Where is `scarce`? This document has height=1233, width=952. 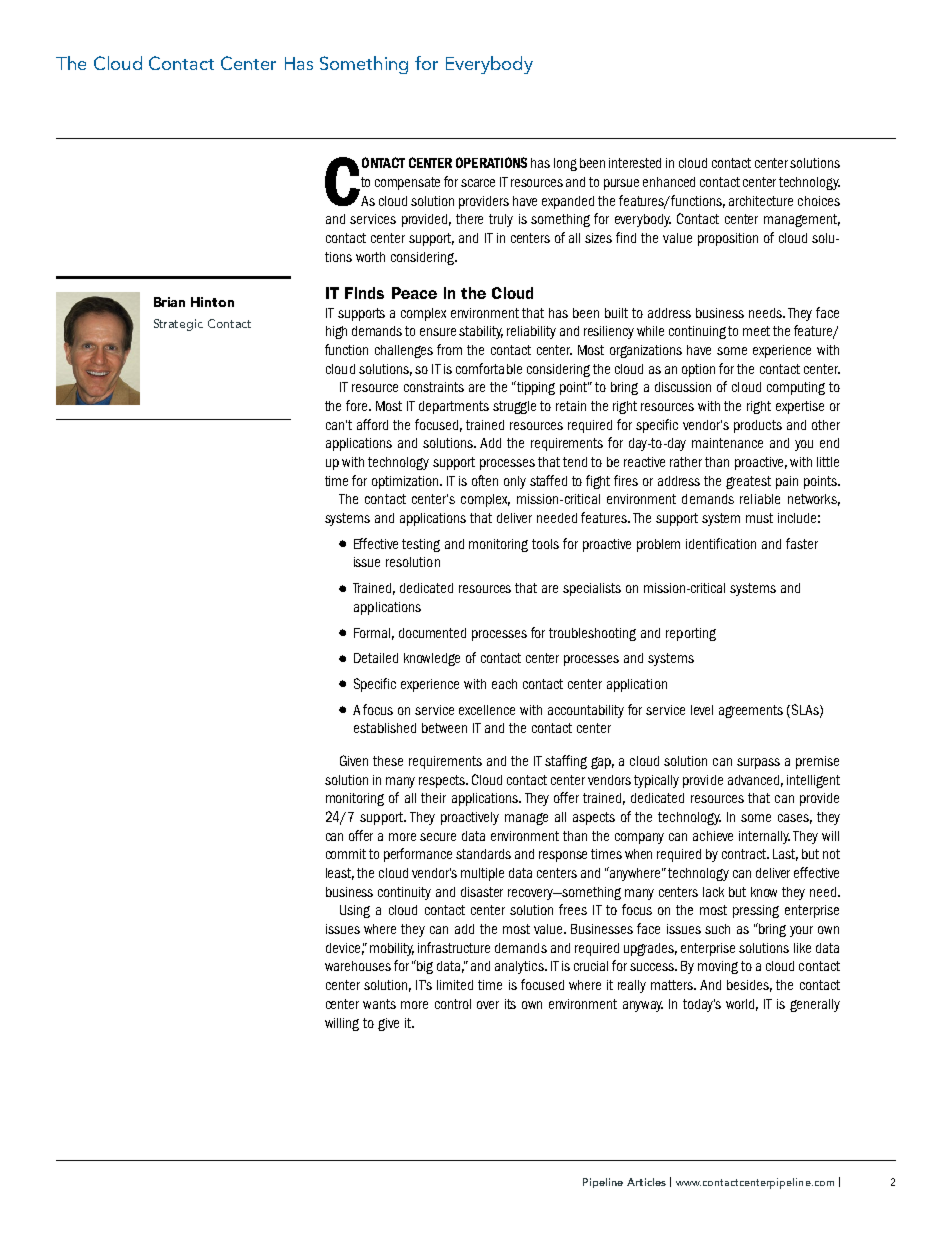 scarce is located at coordinates (478, 183).
